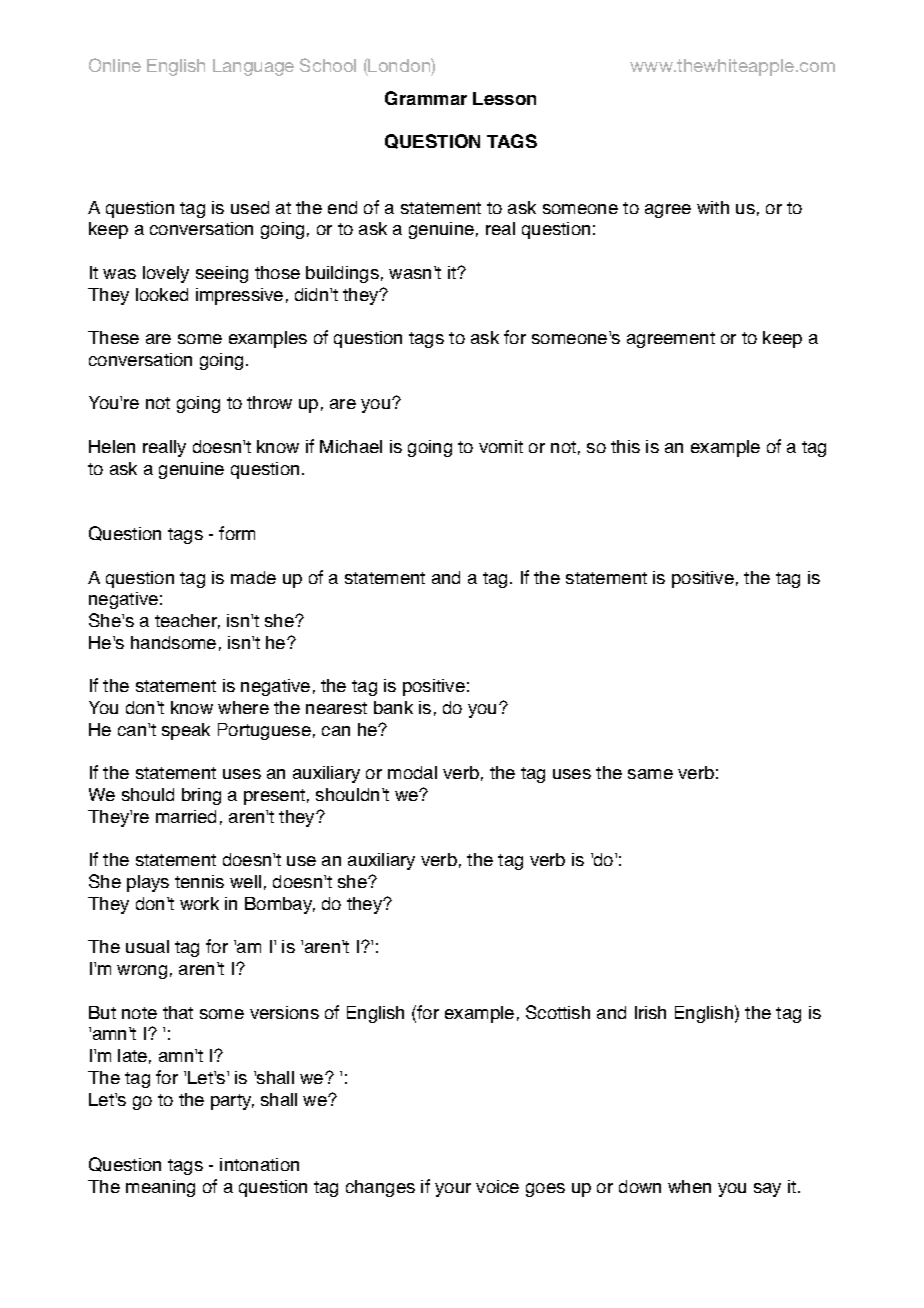 Image resolution: width=924 pixels, height=1308 pixels. I want to click on tennis, so click(199, 881).
